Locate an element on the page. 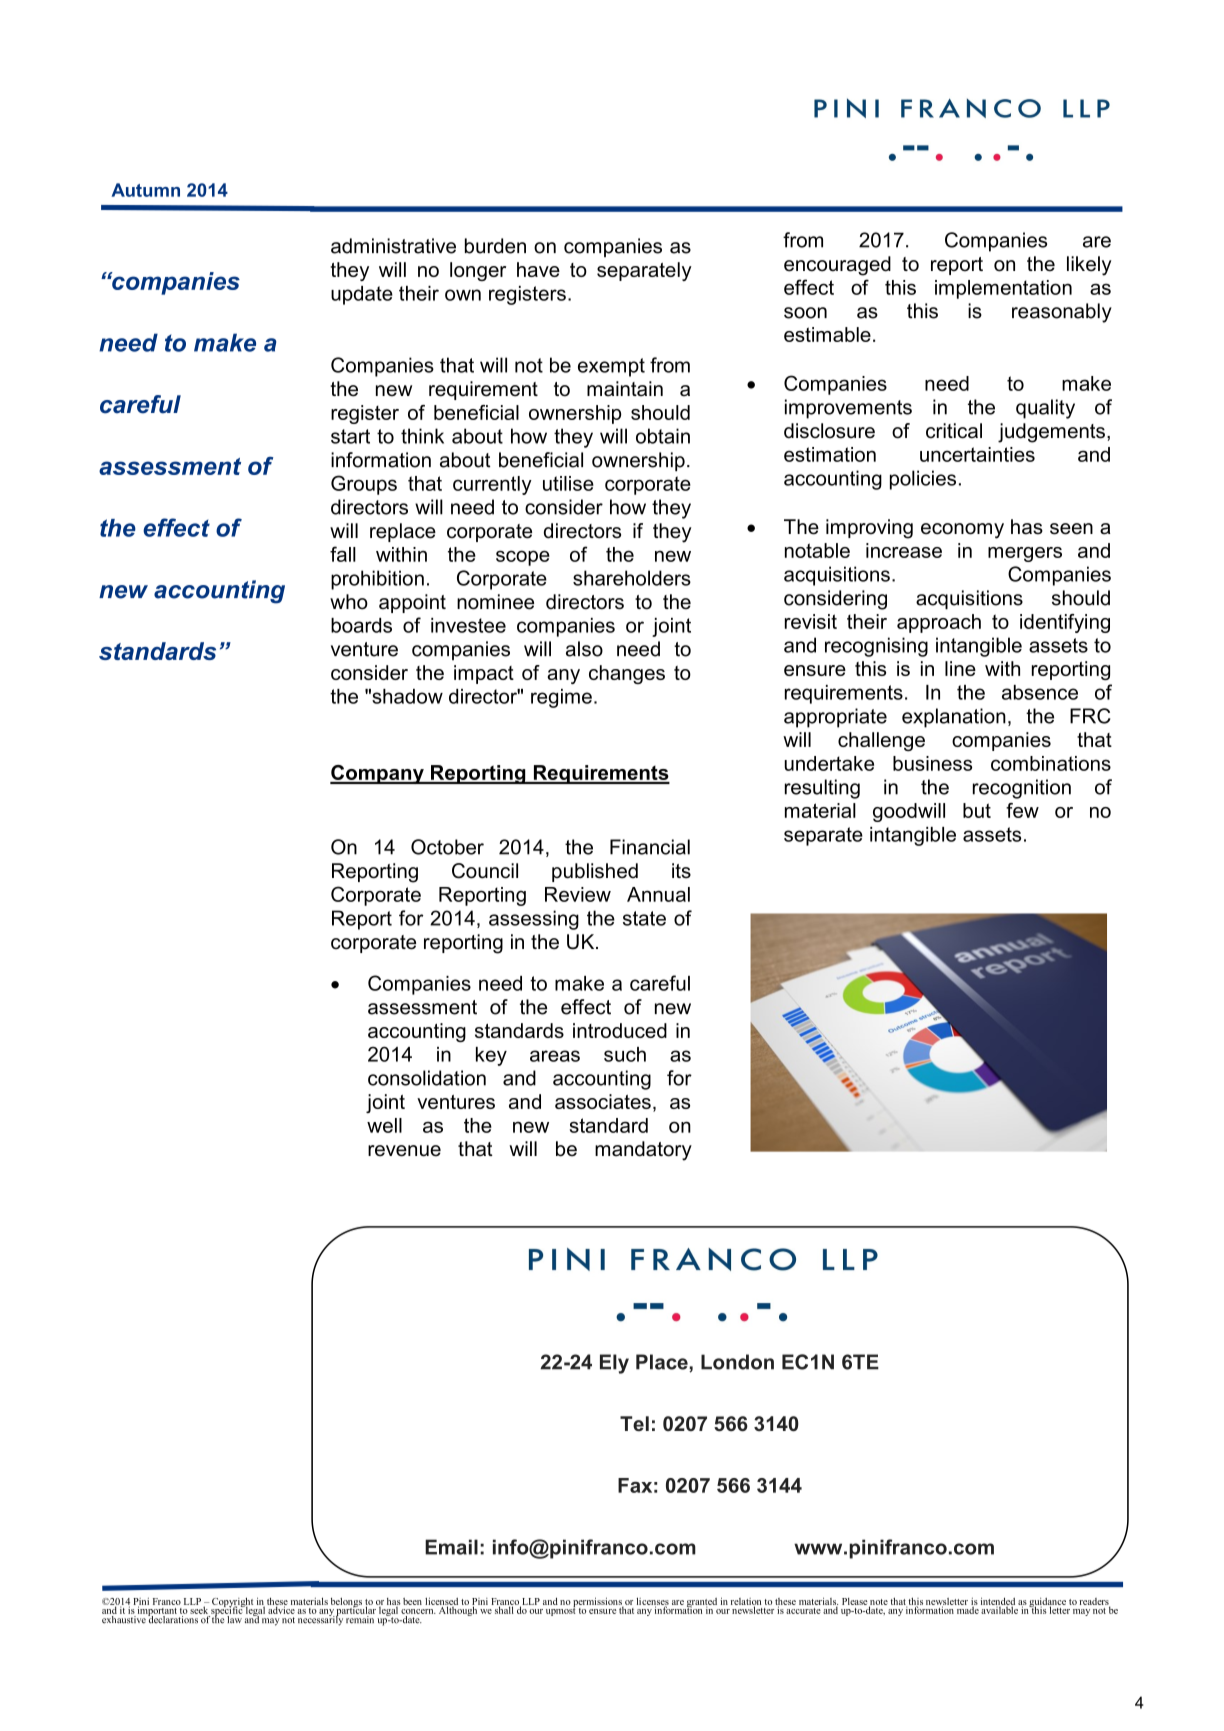 The image size is (1224, 1731). mandatory is located at coordinates (643, 1151).
